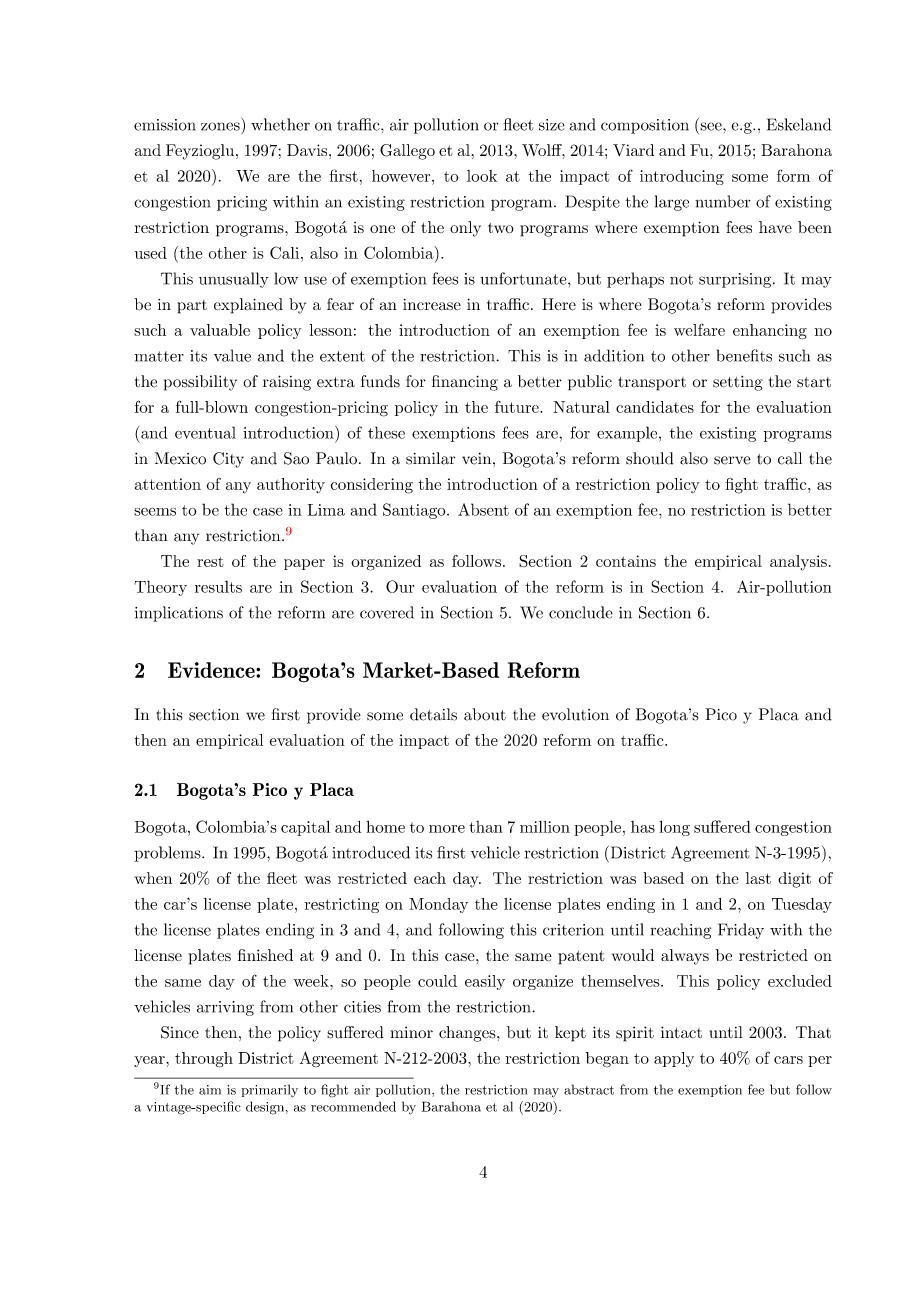  What do you see at coordinates (228, 460) in the document?
I see `City` at bounding box center [228, 460].
